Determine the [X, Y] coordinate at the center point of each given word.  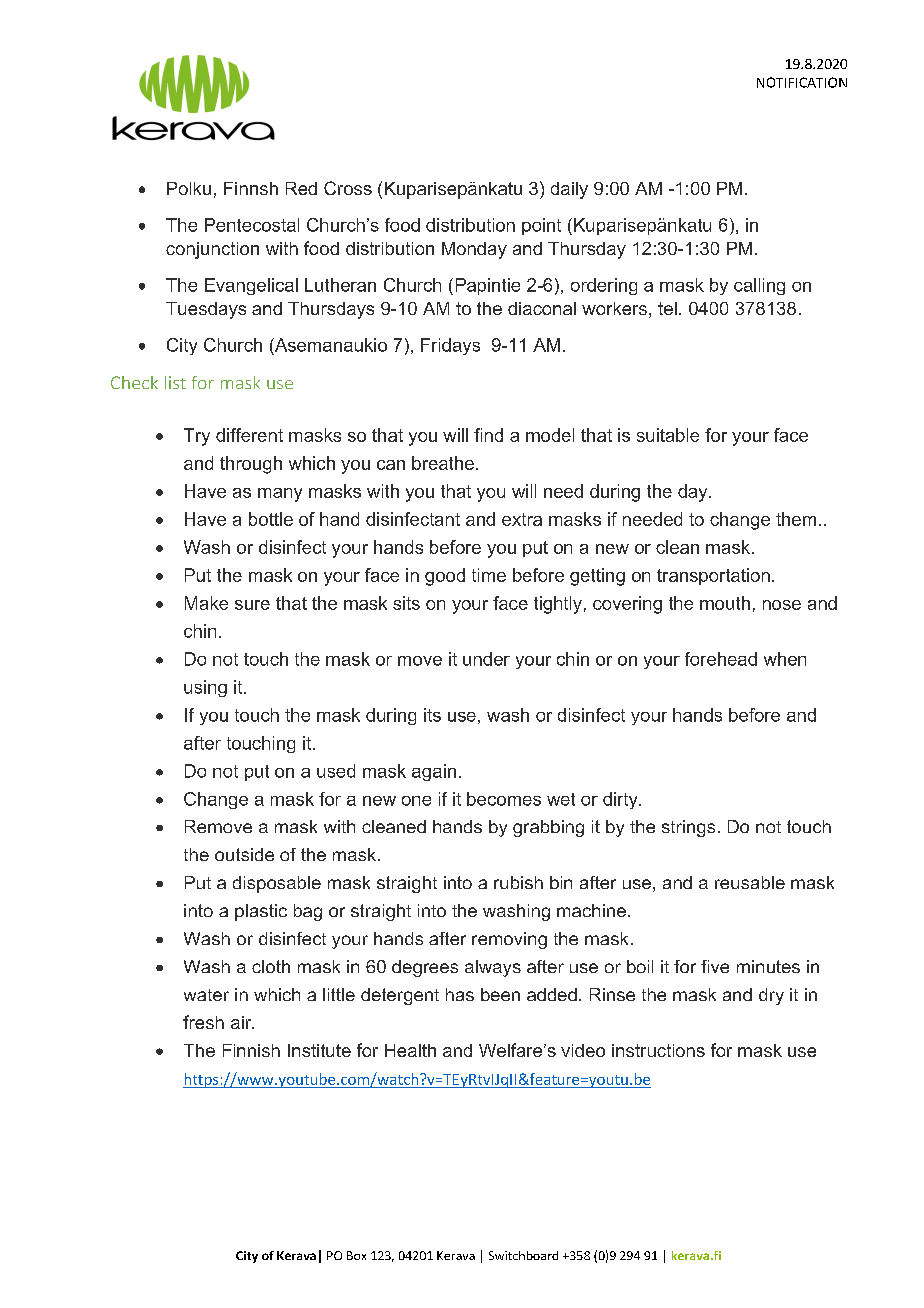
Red [301, 188]
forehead [721, 659]
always [493, 968]
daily [569, 190]
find [488, 435]
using [205, 688]
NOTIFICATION [802, 82]
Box [356, 1255]
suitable [668, 435]
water [206, 995]
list [175, 382]
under [486, 659]
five [715, 966]
